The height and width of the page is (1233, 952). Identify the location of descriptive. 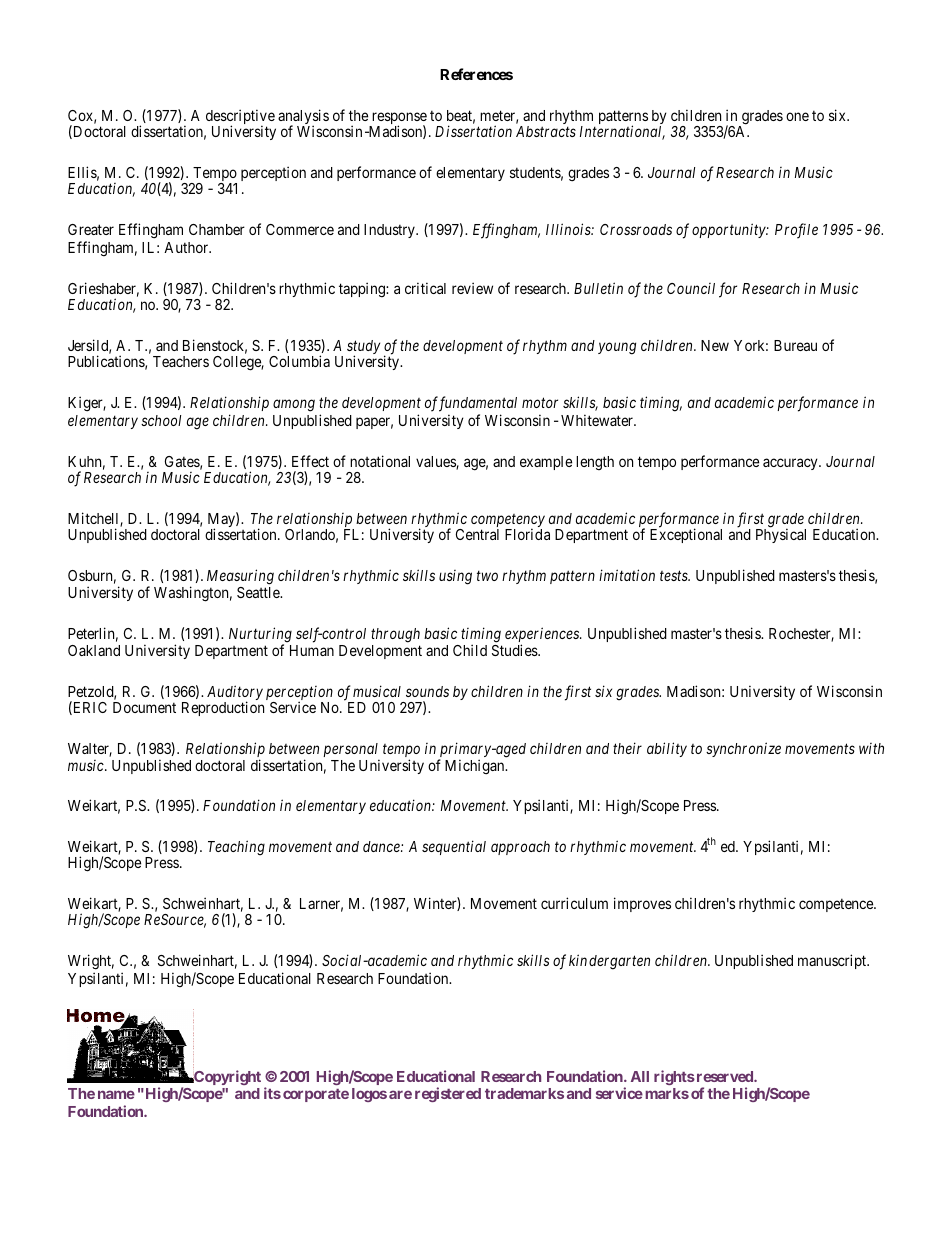
(240, 118).
